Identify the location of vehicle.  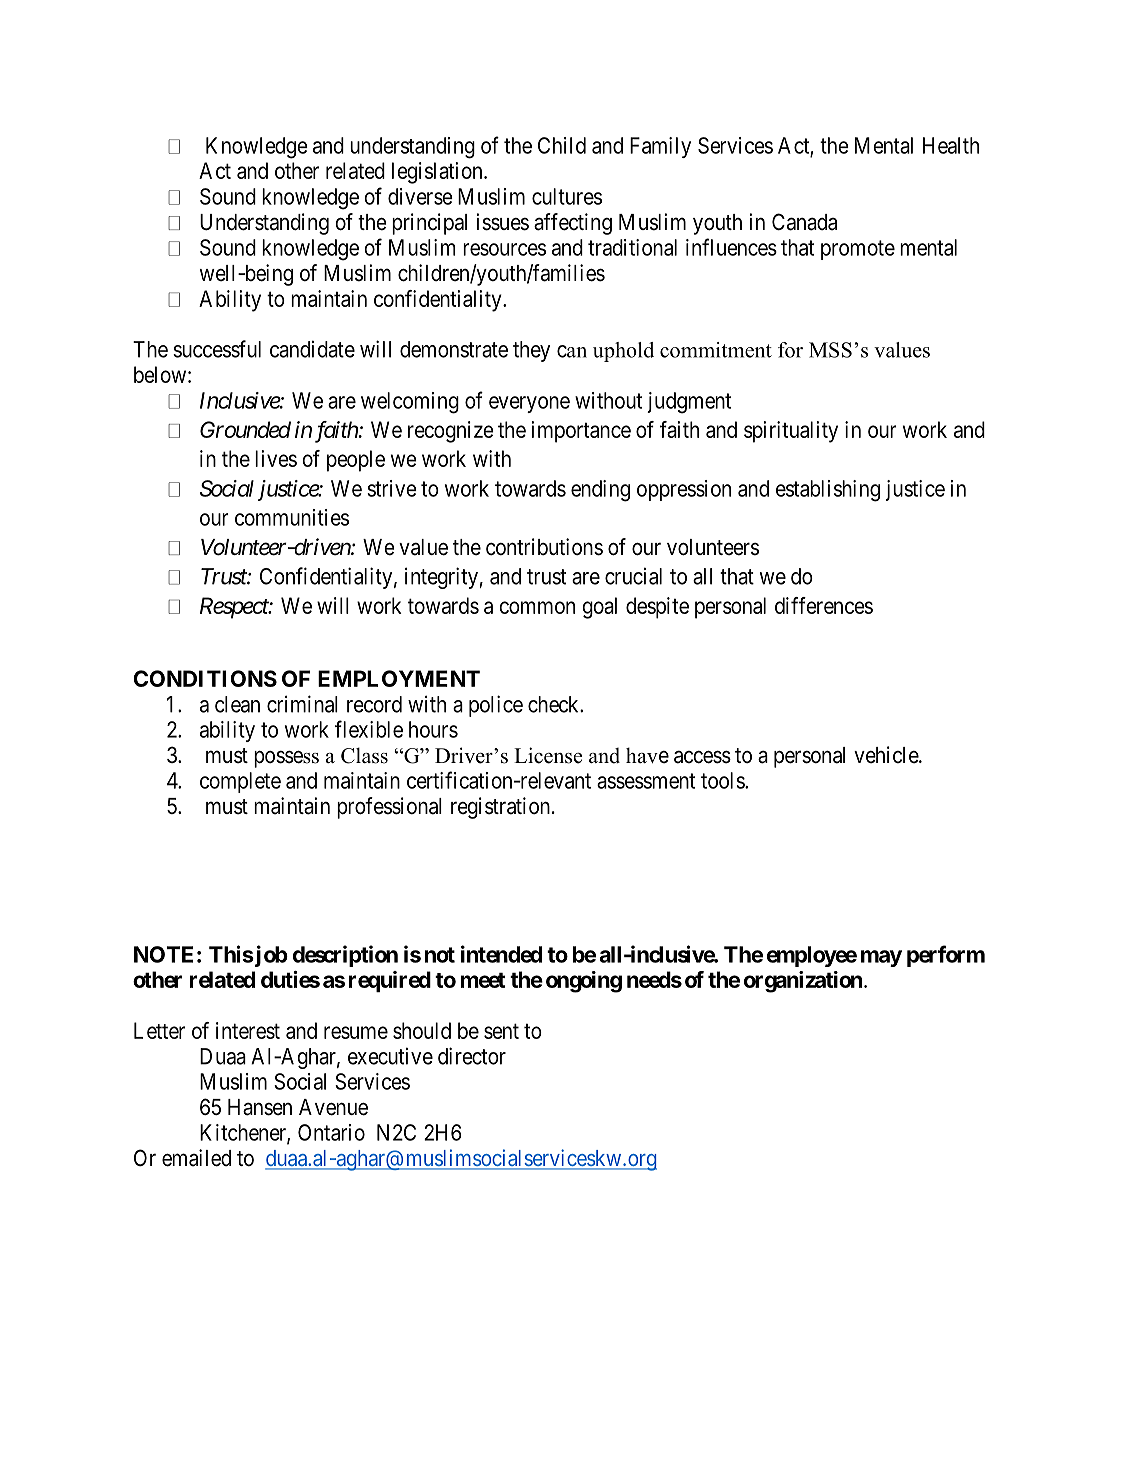
(887, 755).
